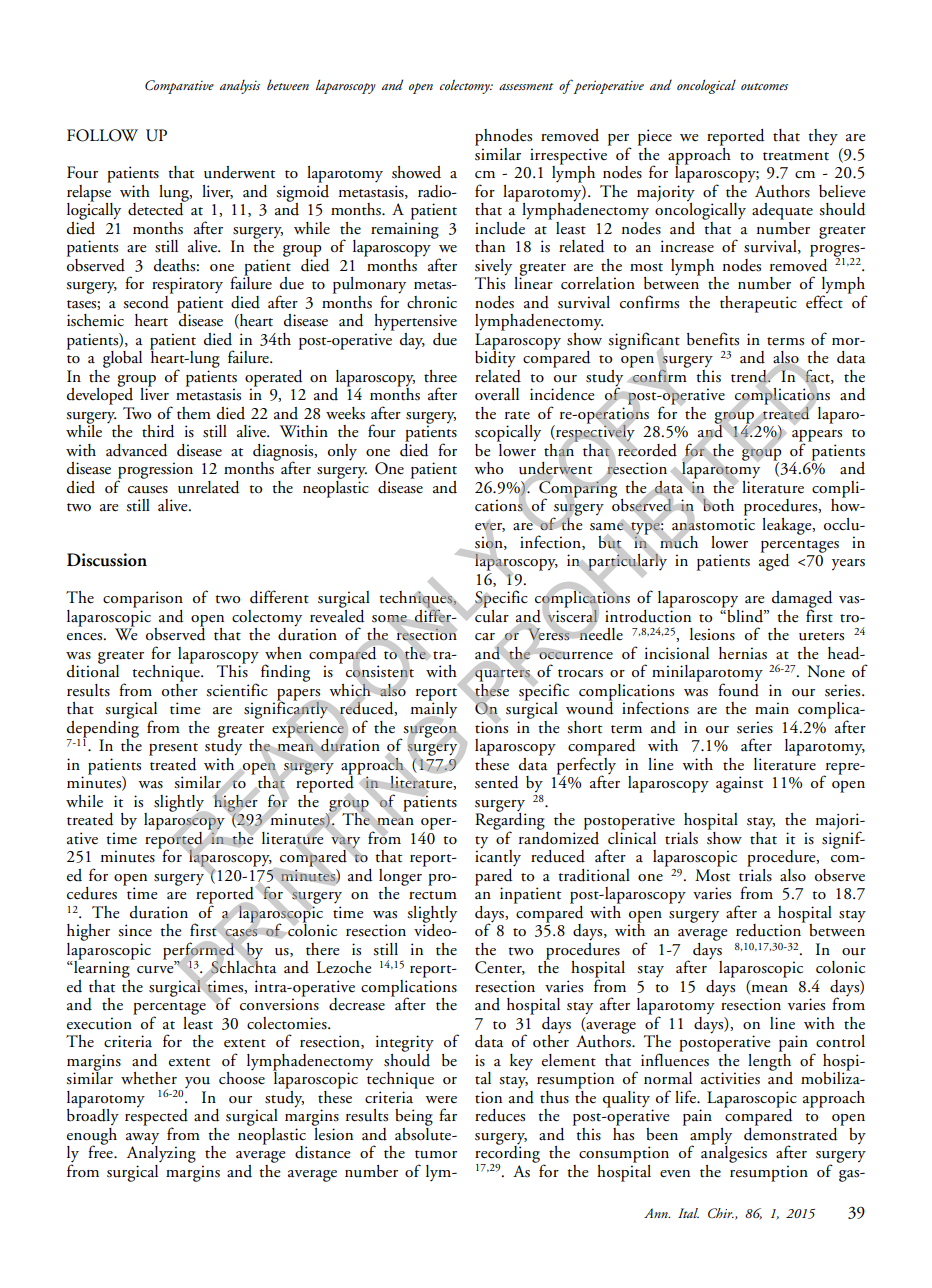 The width and height of the image is (932, 1288). Describe the element at coordinates (489, 468) in the image. I see `who` at that location.
